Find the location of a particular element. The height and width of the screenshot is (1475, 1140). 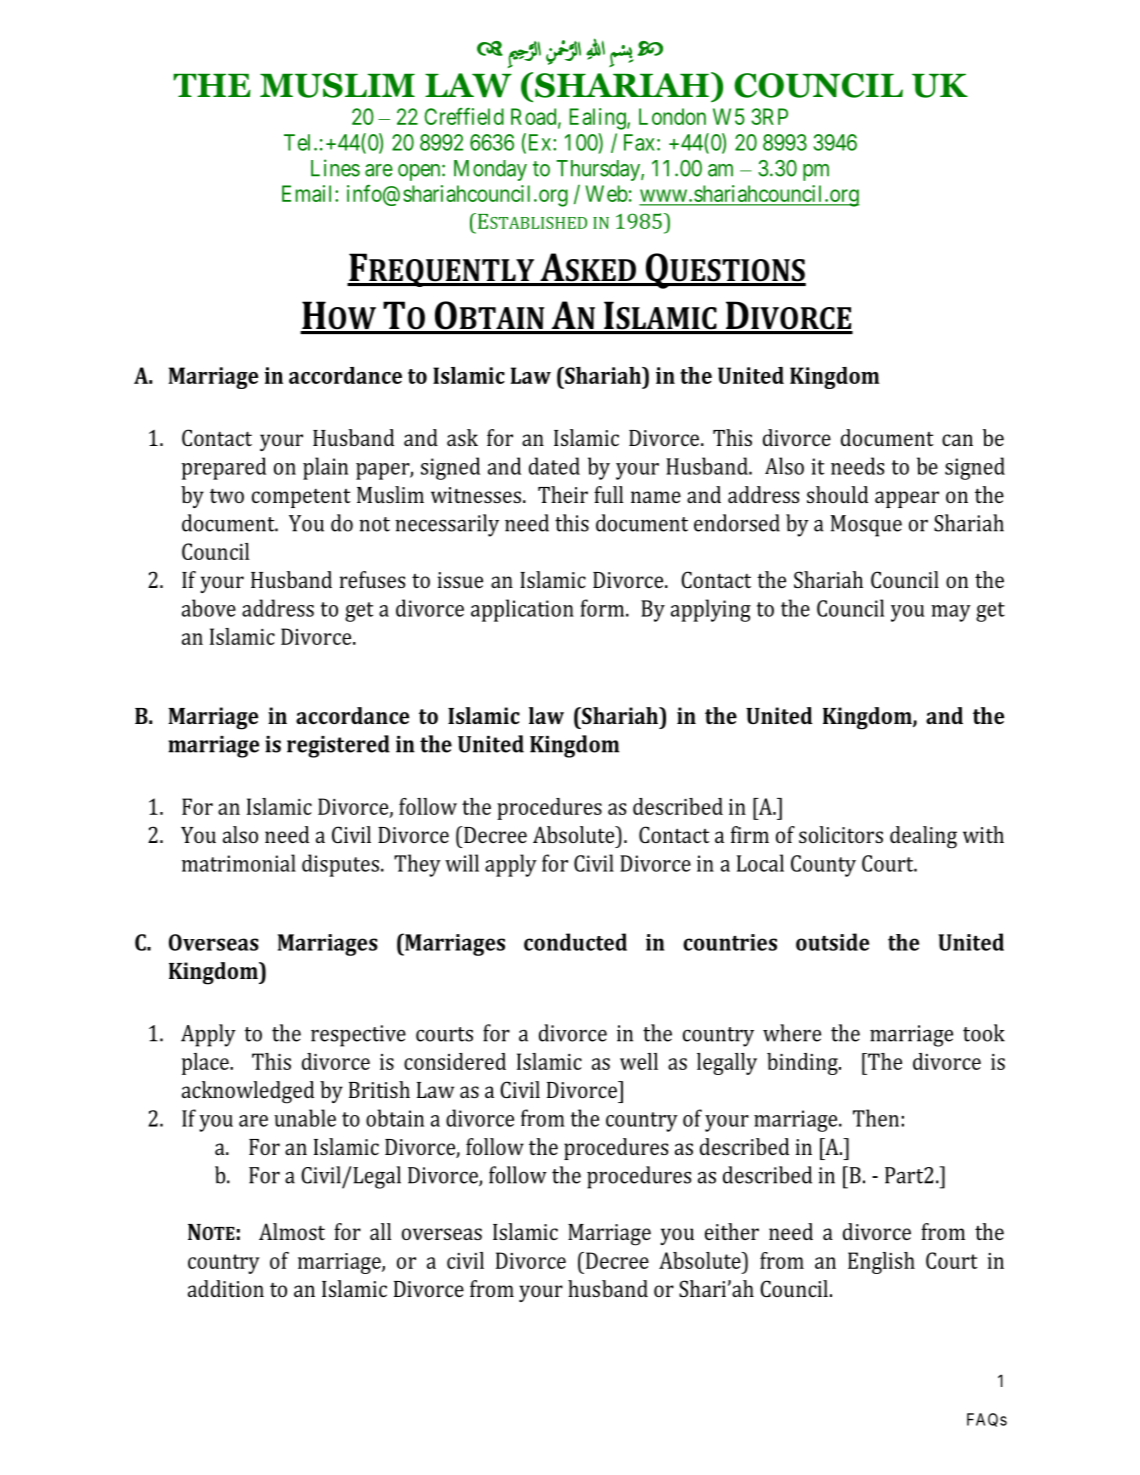

Email is located at coordinates (309, 193).
